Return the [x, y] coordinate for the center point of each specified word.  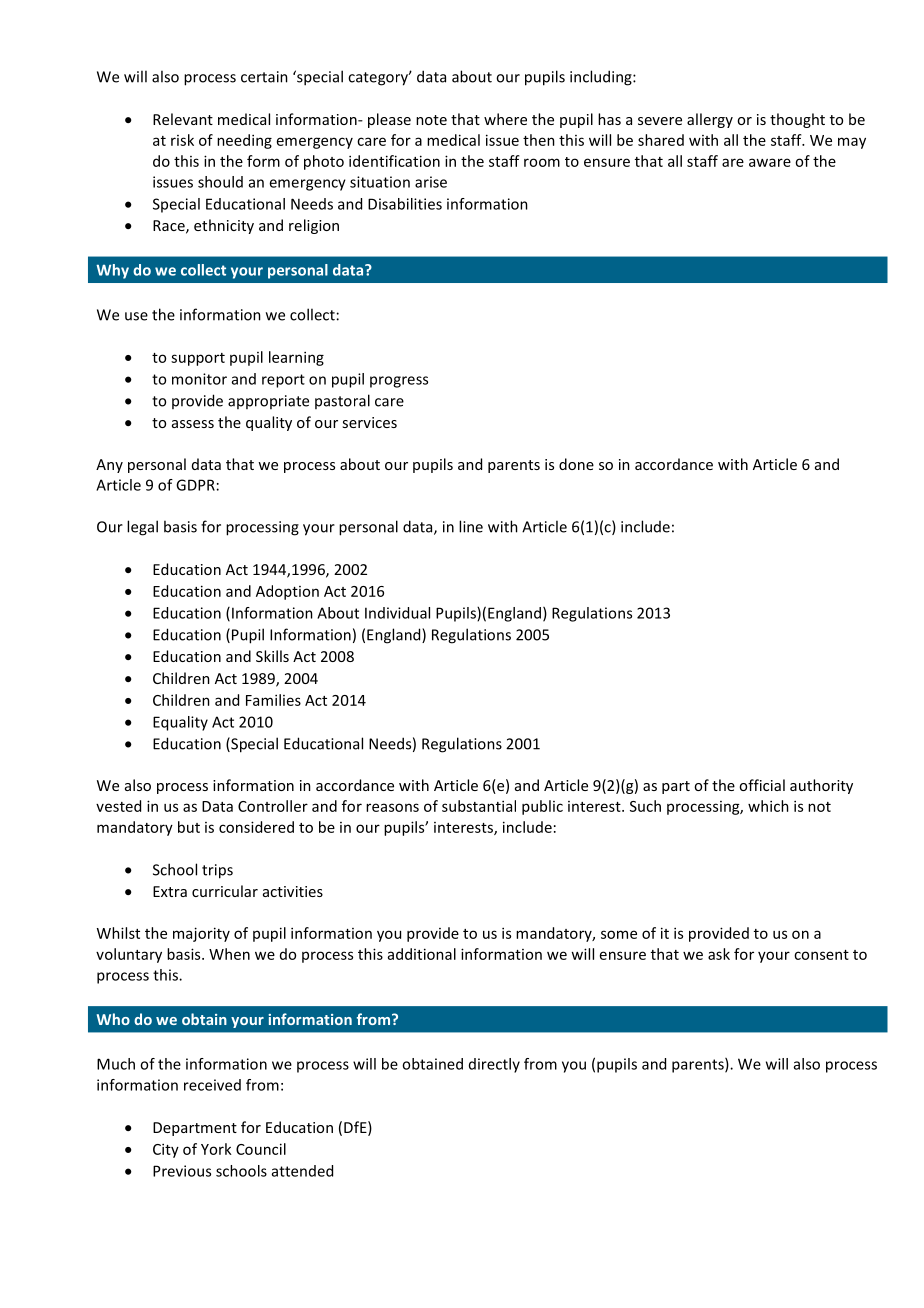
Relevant [183, 119]
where [505, 119]
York [216, 1149]
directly [494, 1065]
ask [719, 954]
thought [797, 120]
